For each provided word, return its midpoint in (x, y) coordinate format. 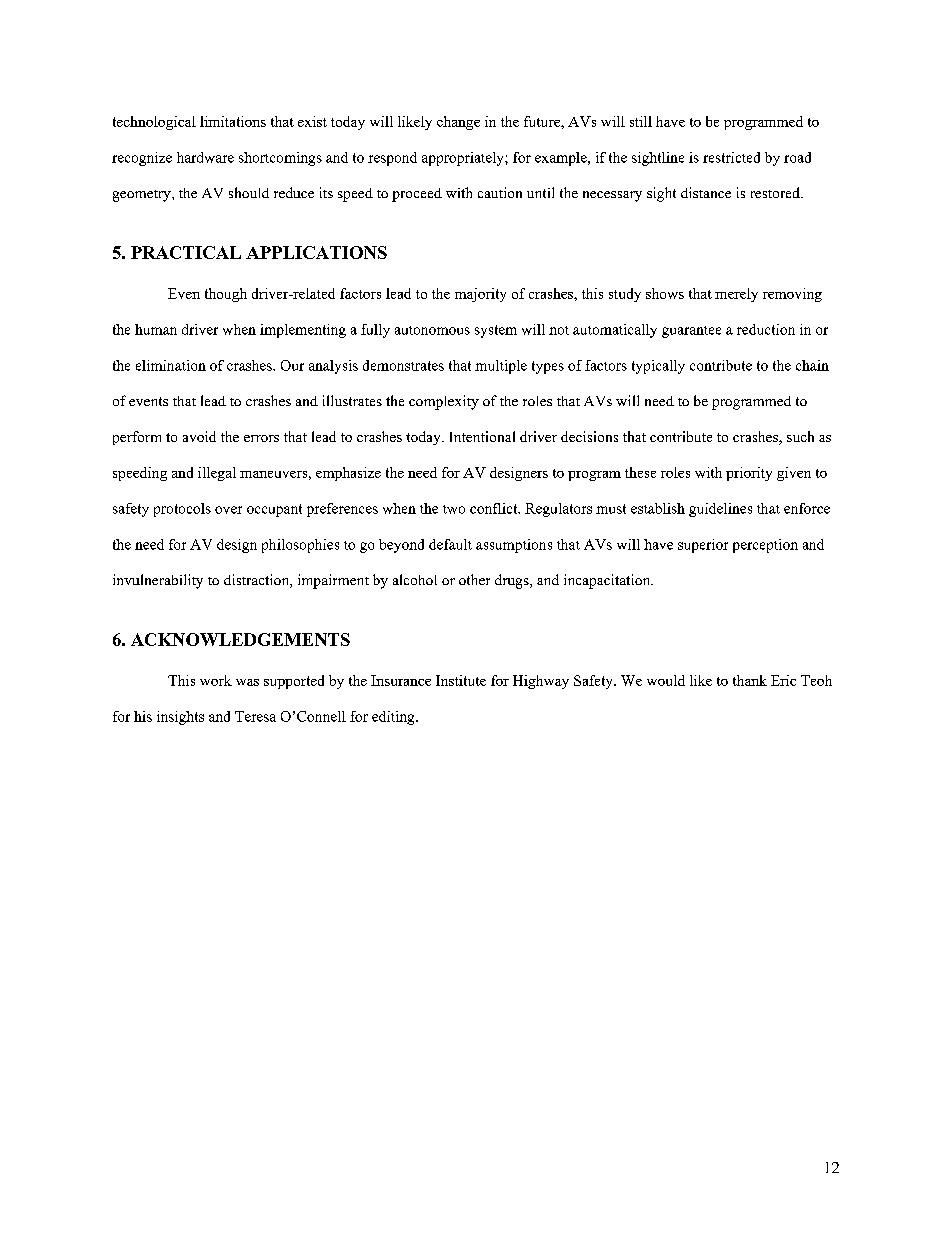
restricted (731, 157)
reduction (766, 329)
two (454, 509)
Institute (461, 680)
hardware (205, 157)
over (228, 510)
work (216, 680)
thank (750, 680)
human (156, 329)
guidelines (720, 510)
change (458, 123)
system (496, 331)
